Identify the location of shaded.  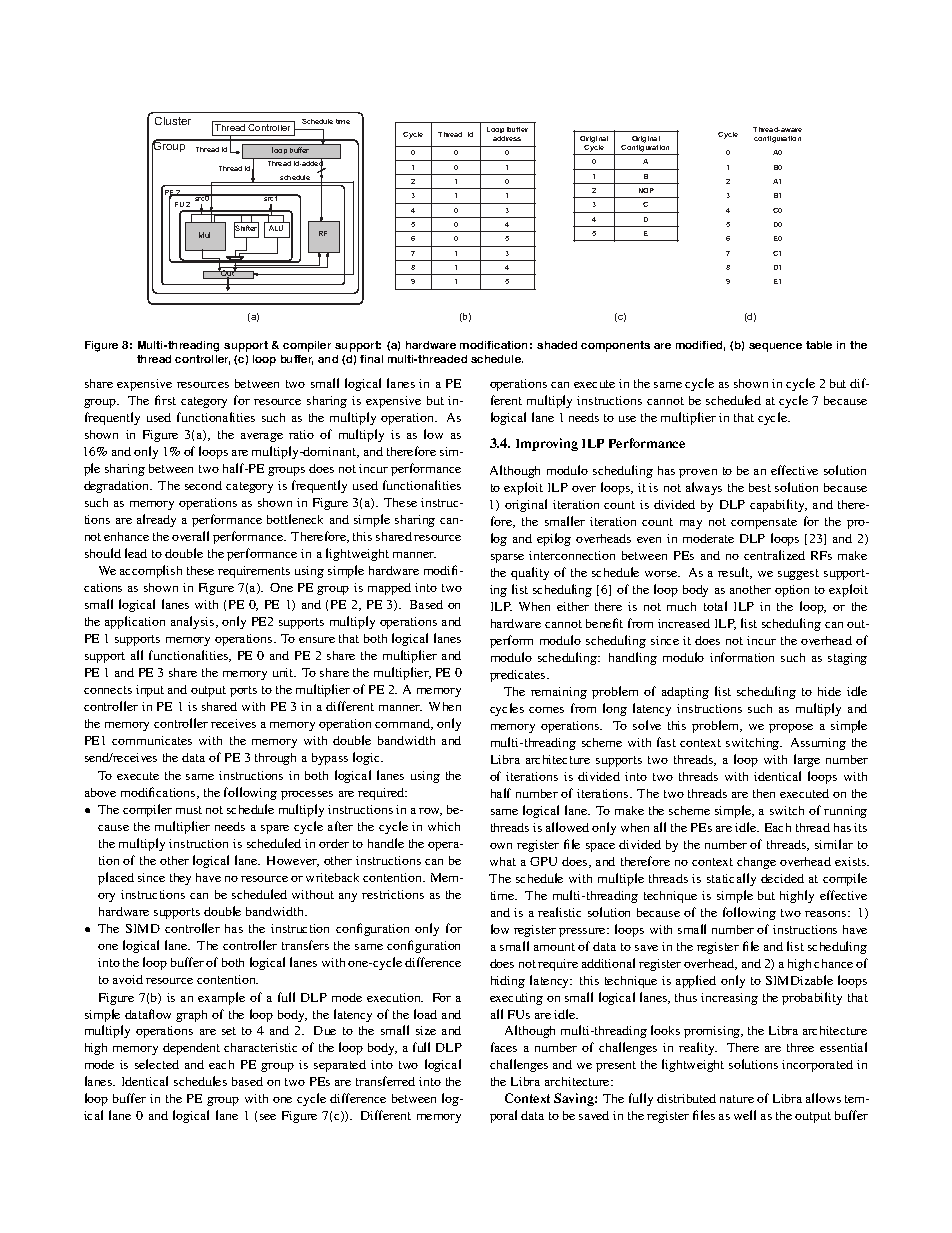
(557, 345).
